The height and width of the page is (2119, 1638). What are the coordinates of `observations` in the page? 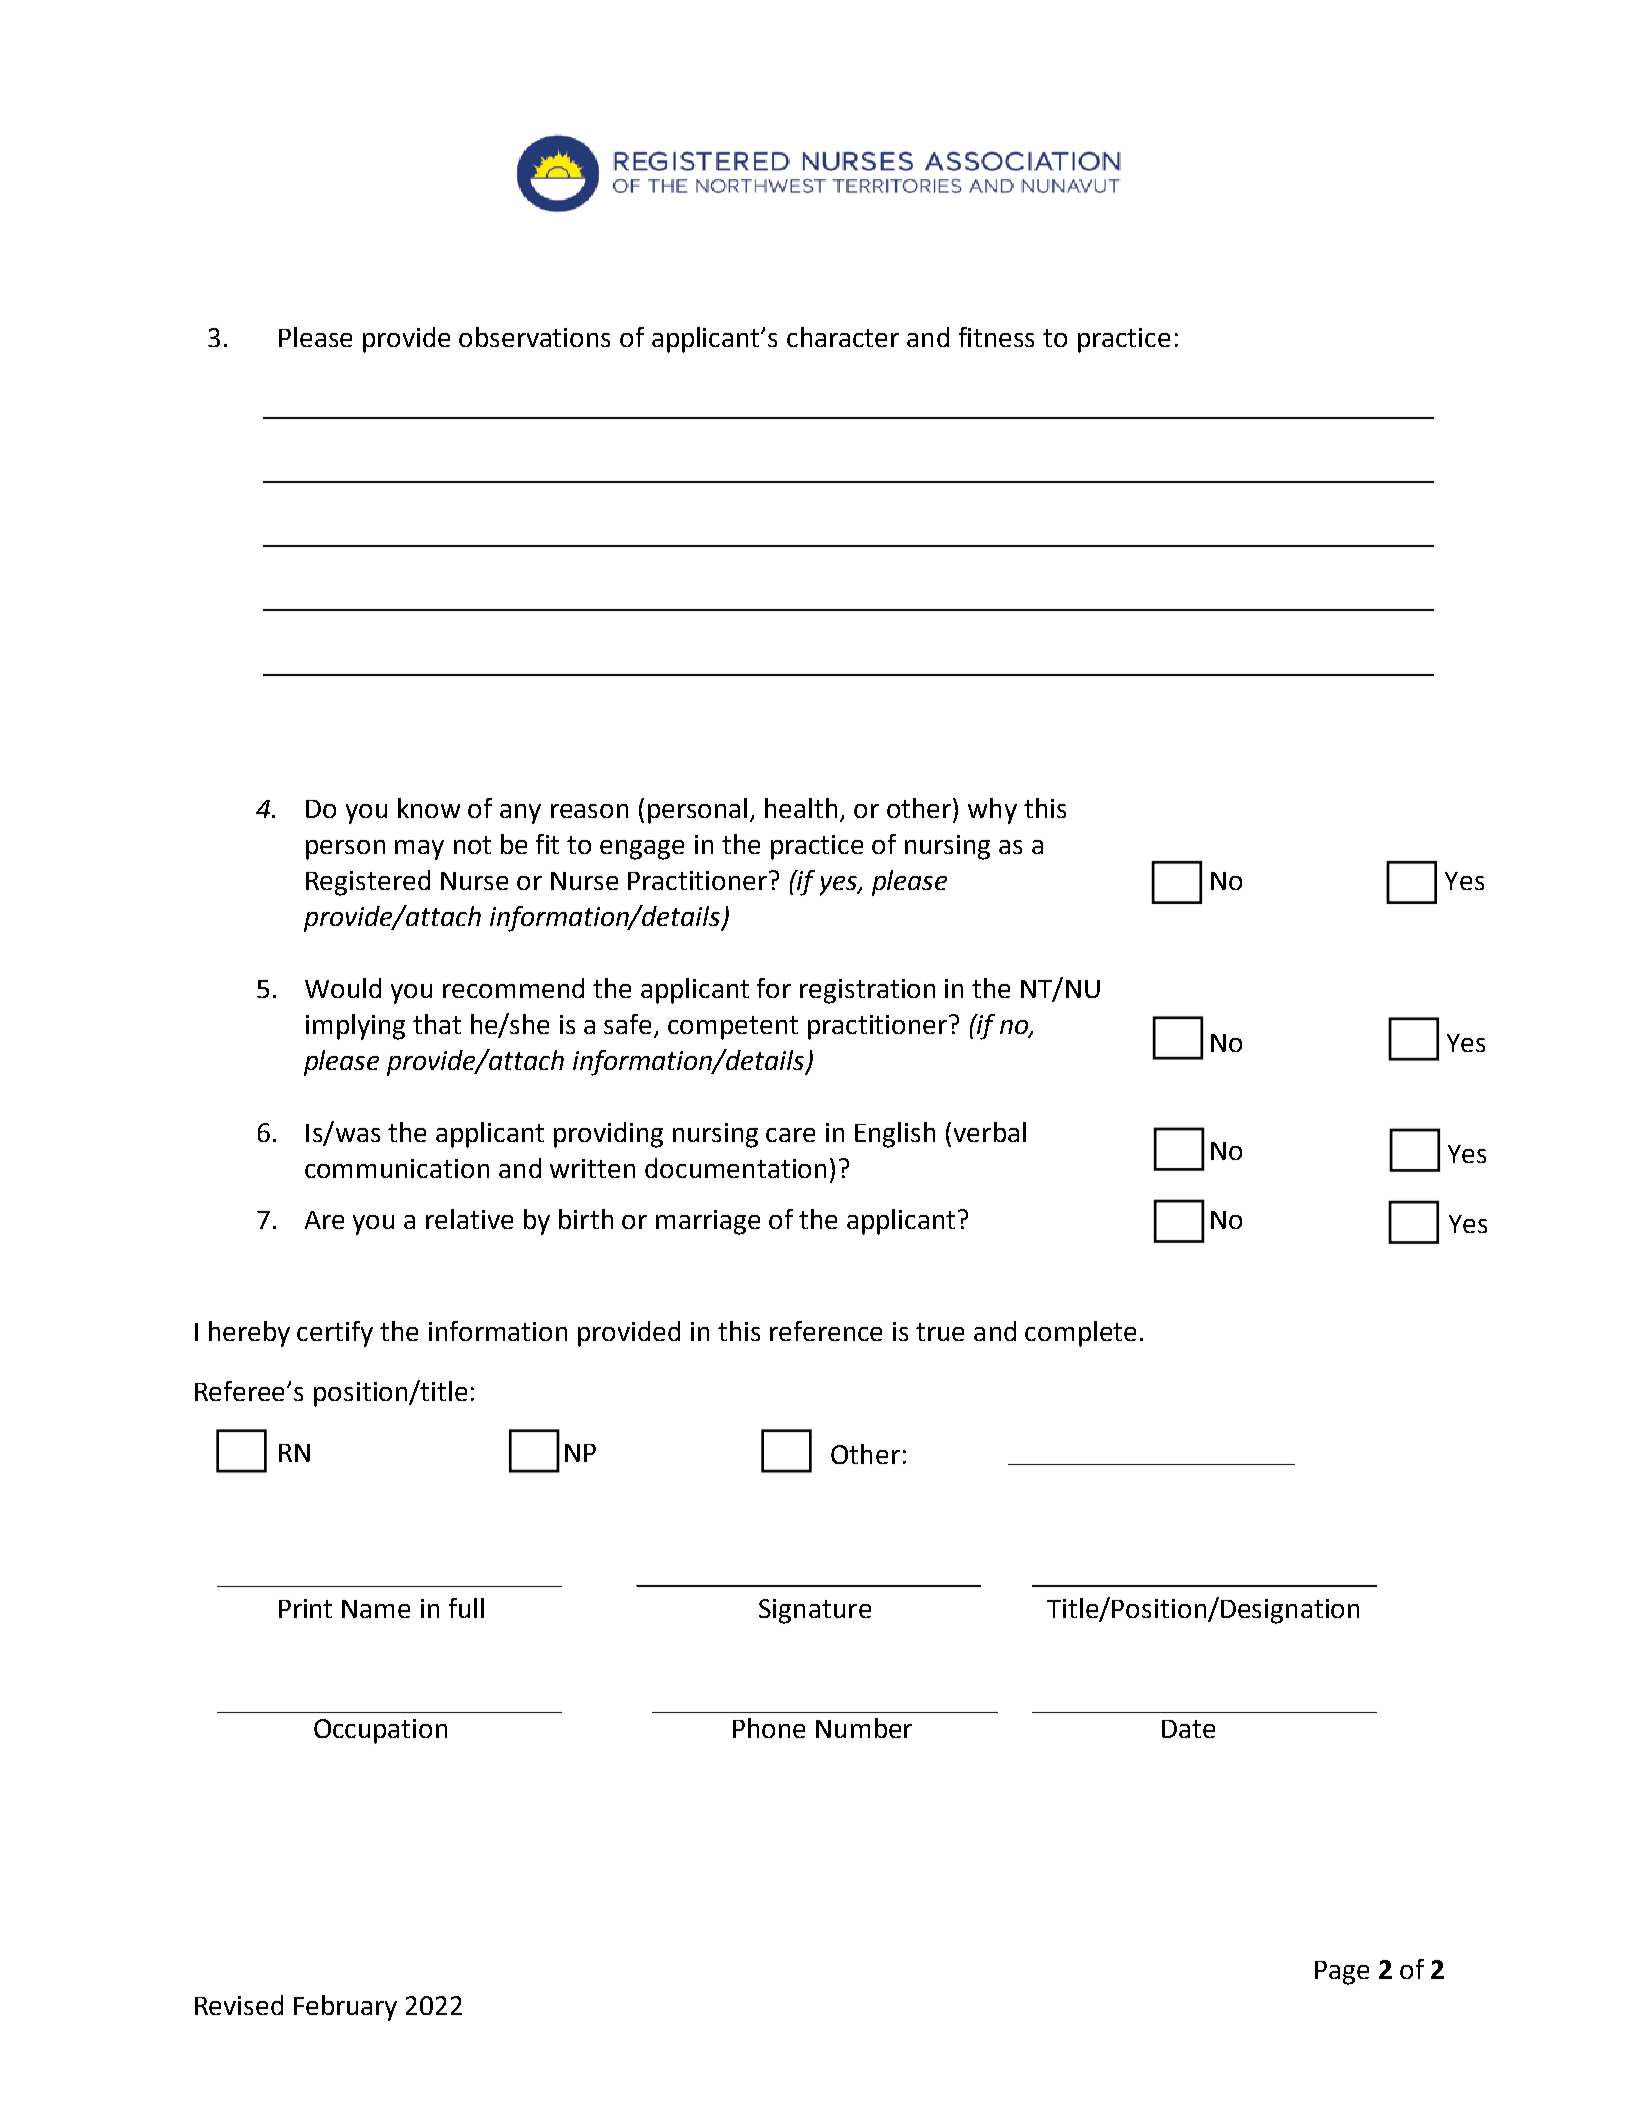 It's located at (534, 337).
